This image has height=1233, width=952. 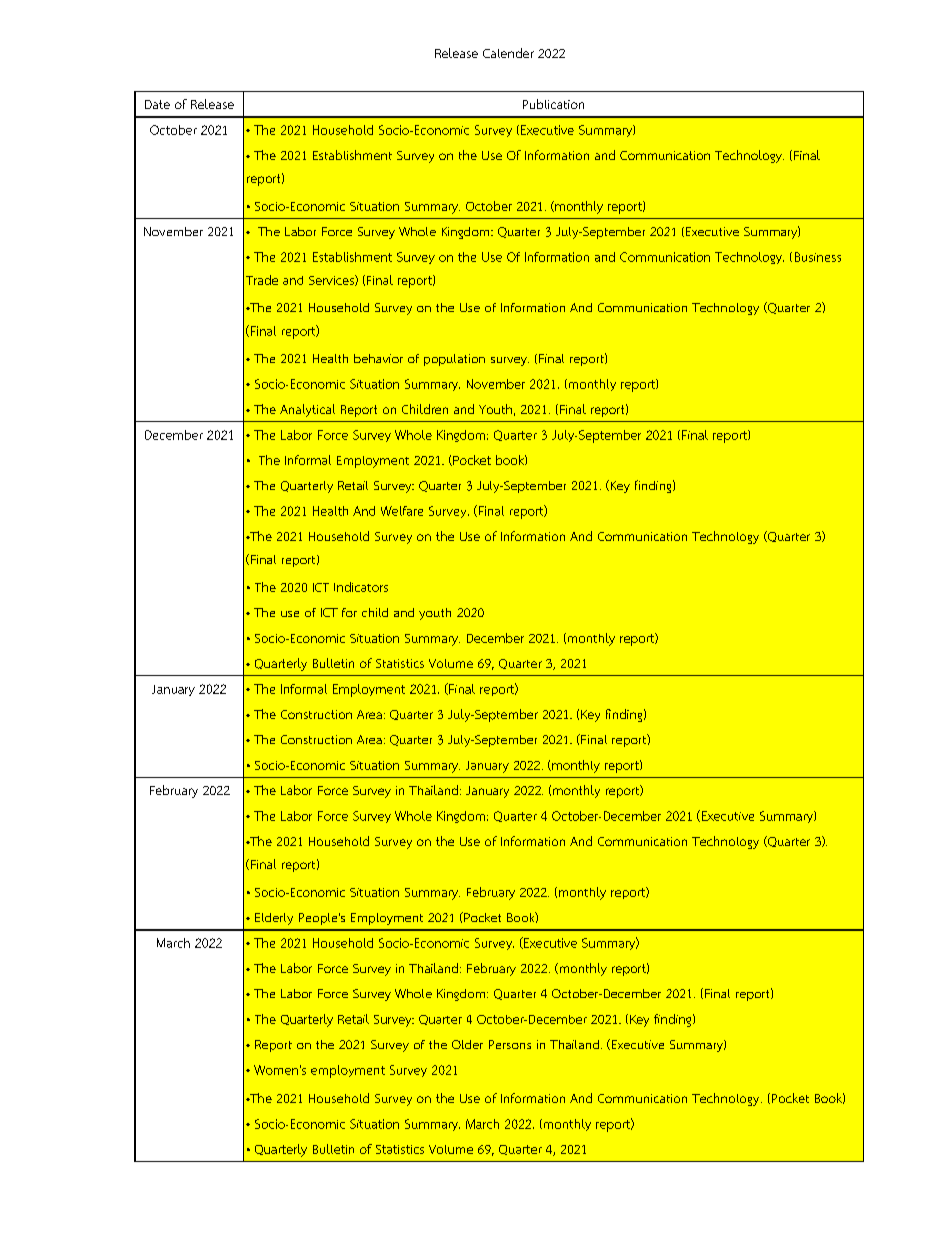 What do you see at coordinates (157, 104) in the image?
I see `Date` at bounding box center [157, 104].
